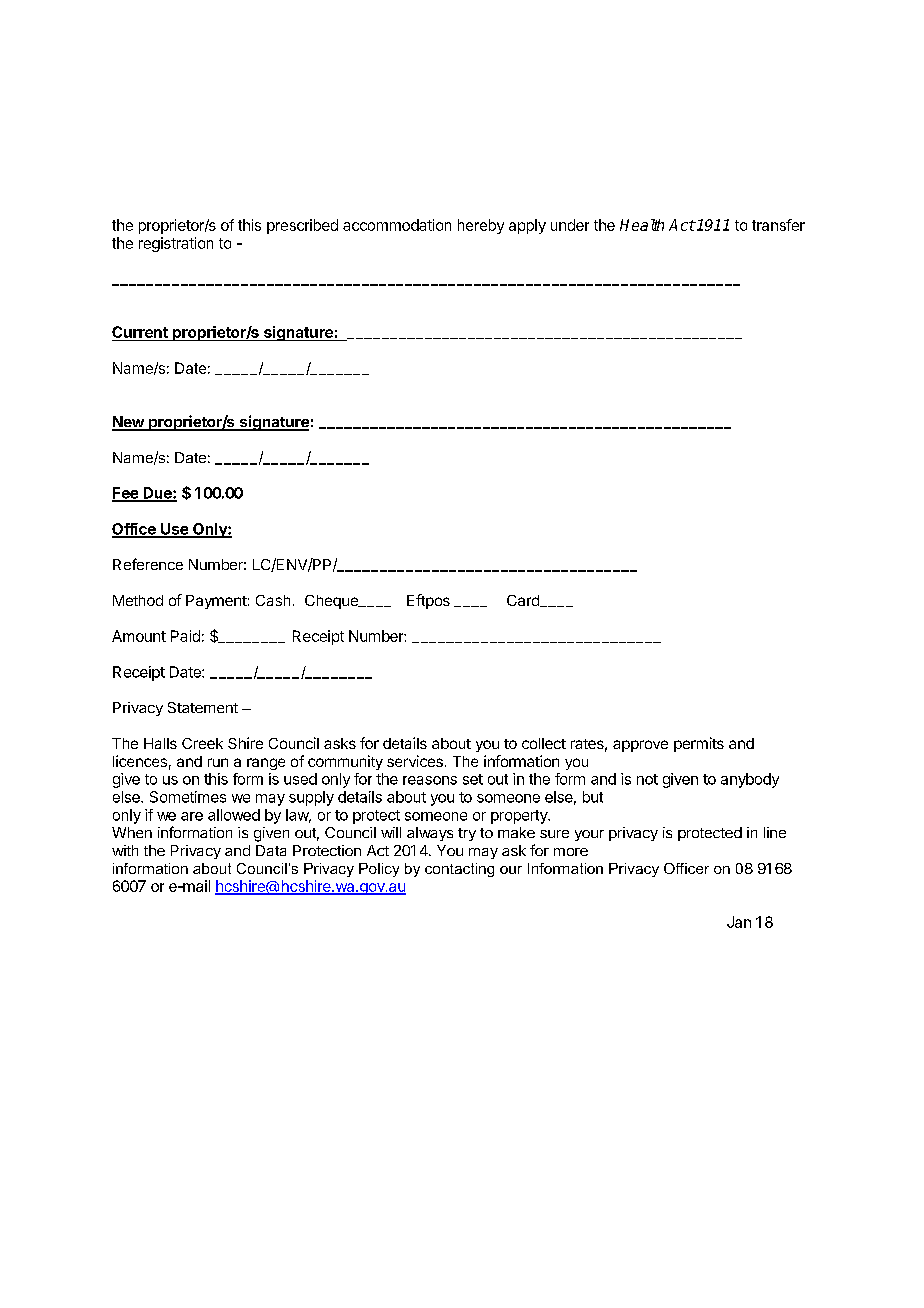 The height and width of the document is (1308, 924). Describe the element at coordinates (271, 850) in the document. I see `Data` at that location.
